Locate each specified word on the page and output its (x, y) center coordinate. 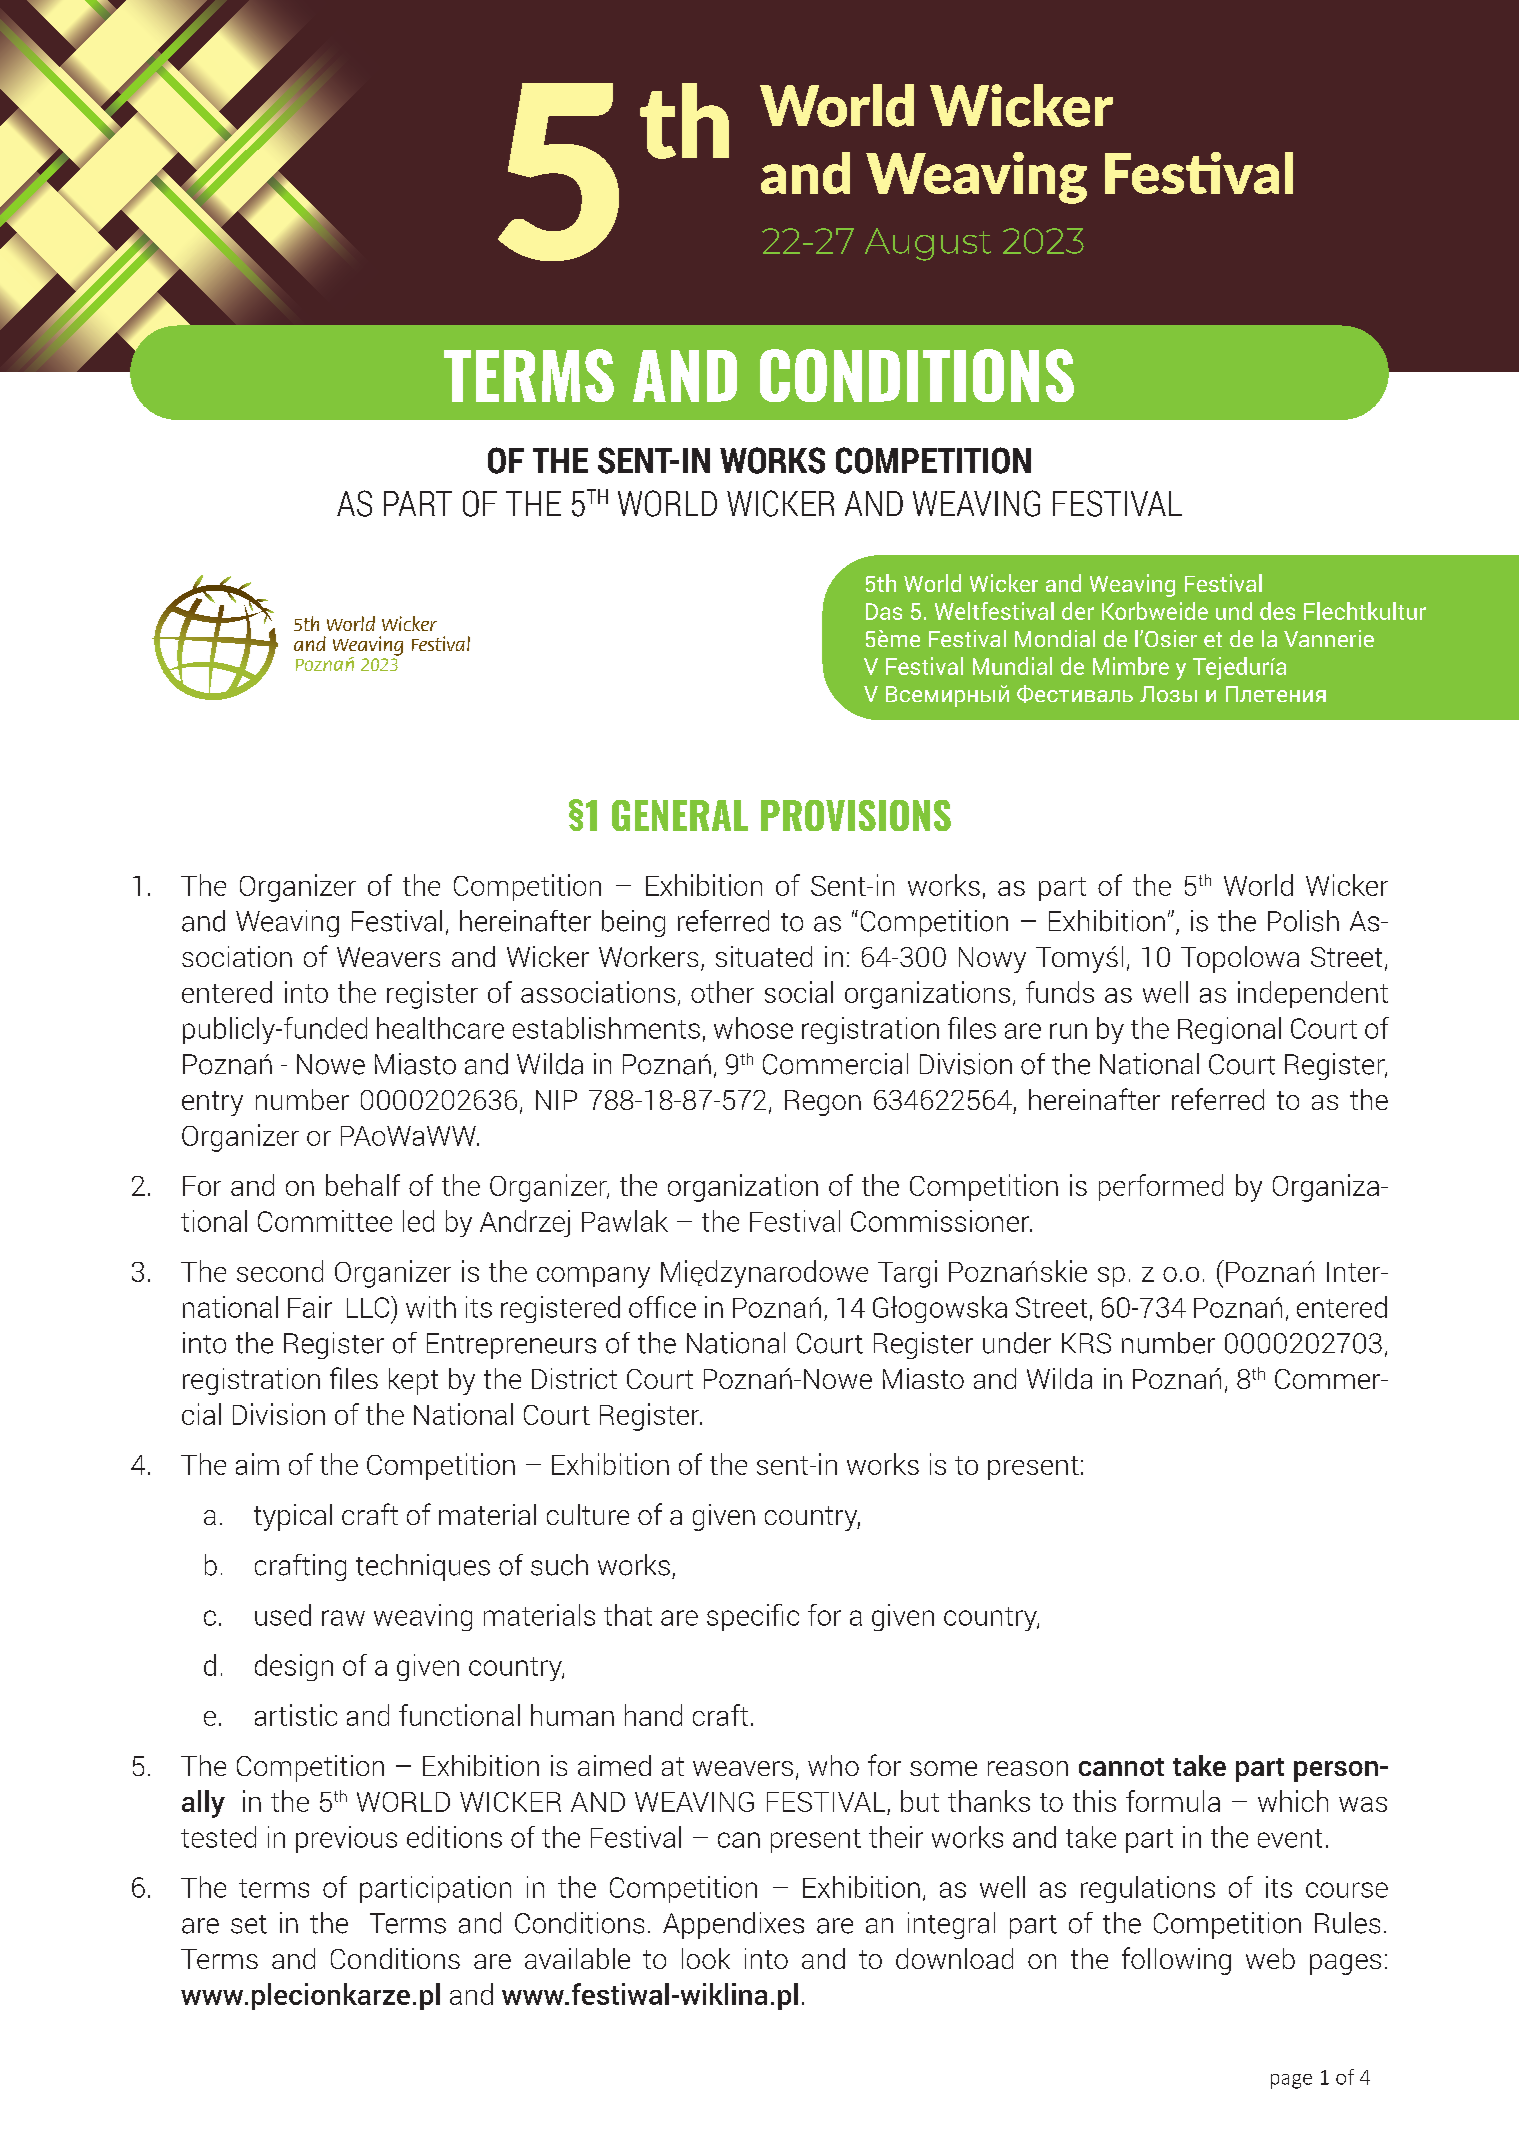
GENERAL (680, 815)
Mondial (1055, 638)
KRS (1086, 1343)
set (249, 1924)
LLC (368, 1307)
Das (884, 611)
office (662, 1307)
